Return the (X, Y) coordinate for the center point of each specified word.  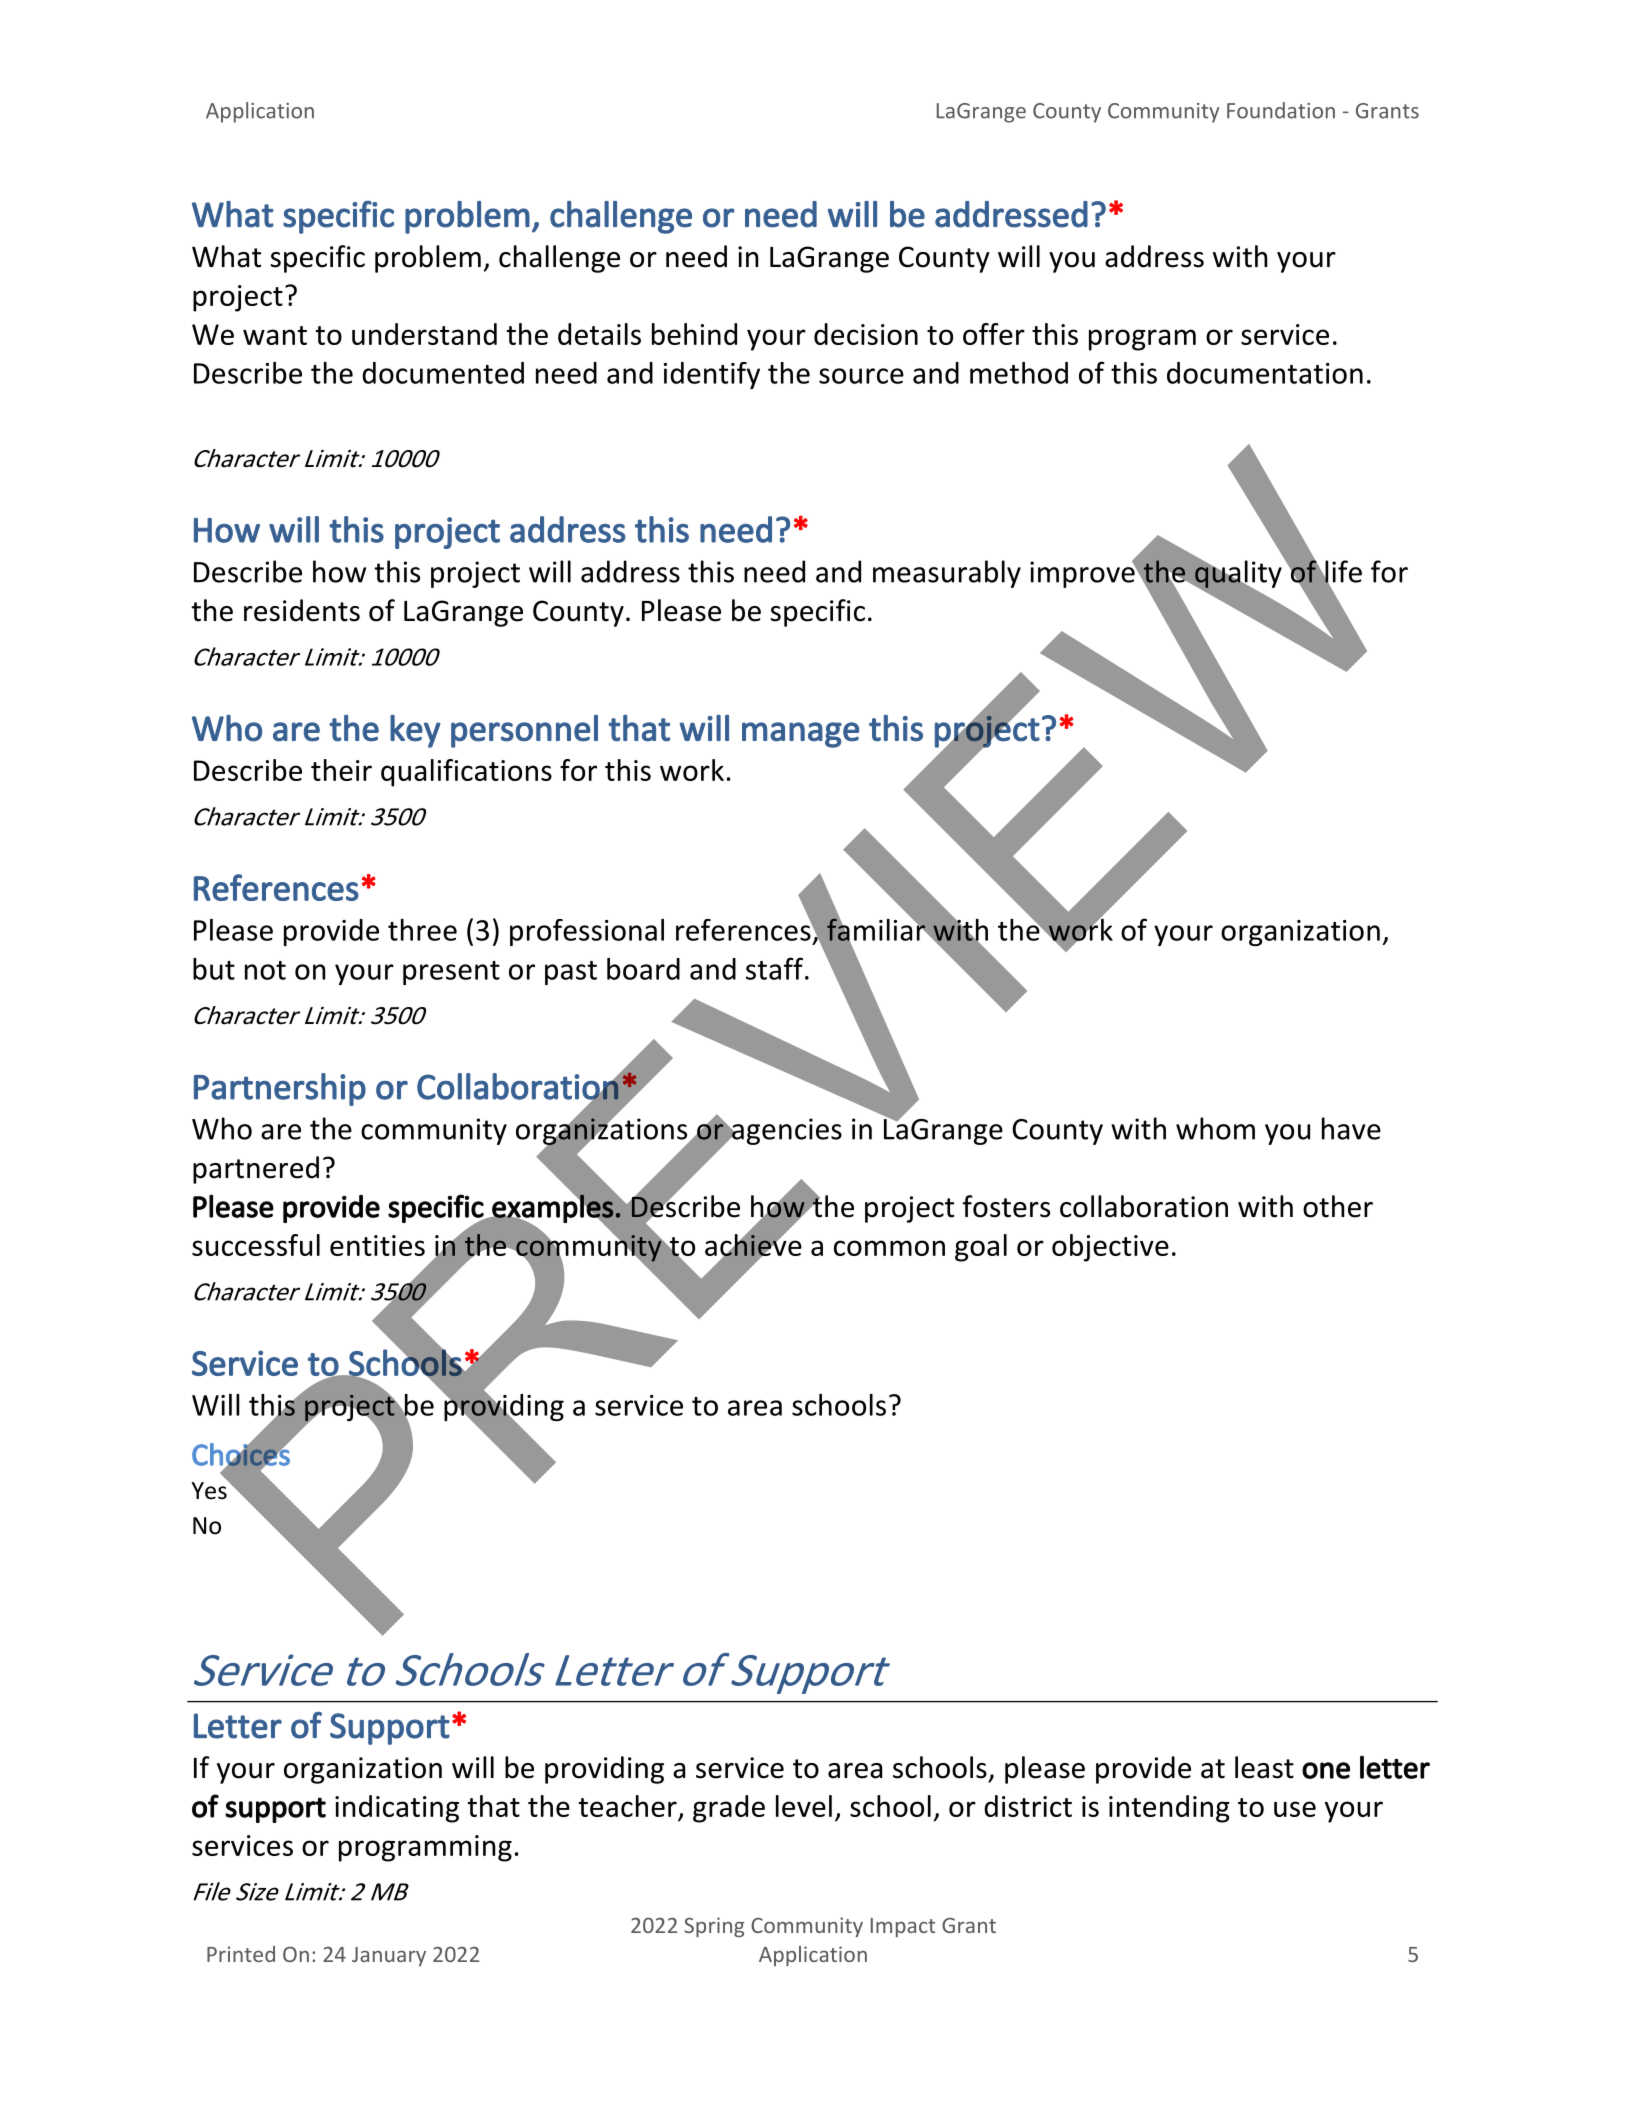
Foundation (1281, 110)
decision (866, 334)
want (275, 335)
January (389, 1956)
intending (1169, 1809)
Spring (714, 1927)
